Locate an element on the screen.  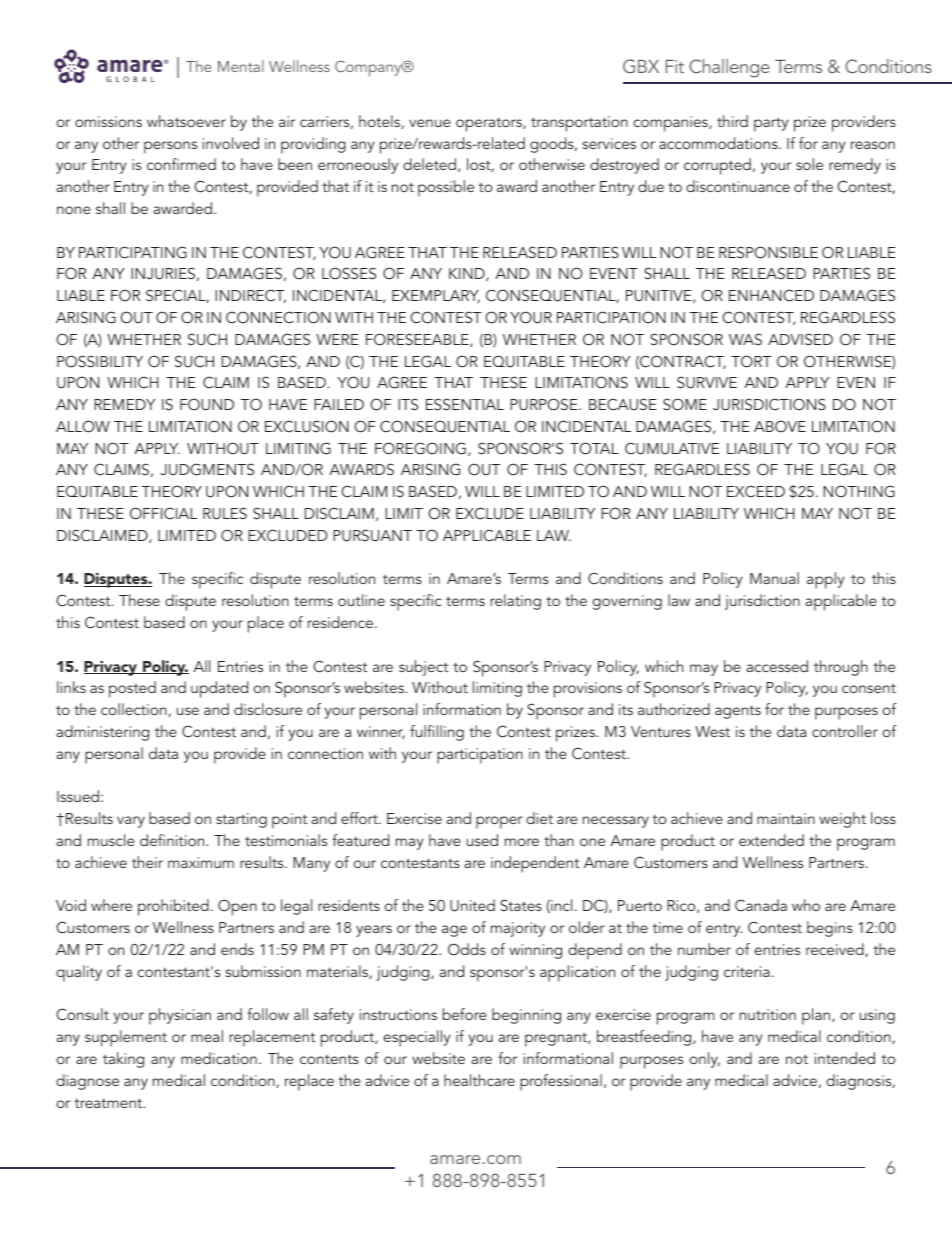
party is located at coordinates (771, 124).
